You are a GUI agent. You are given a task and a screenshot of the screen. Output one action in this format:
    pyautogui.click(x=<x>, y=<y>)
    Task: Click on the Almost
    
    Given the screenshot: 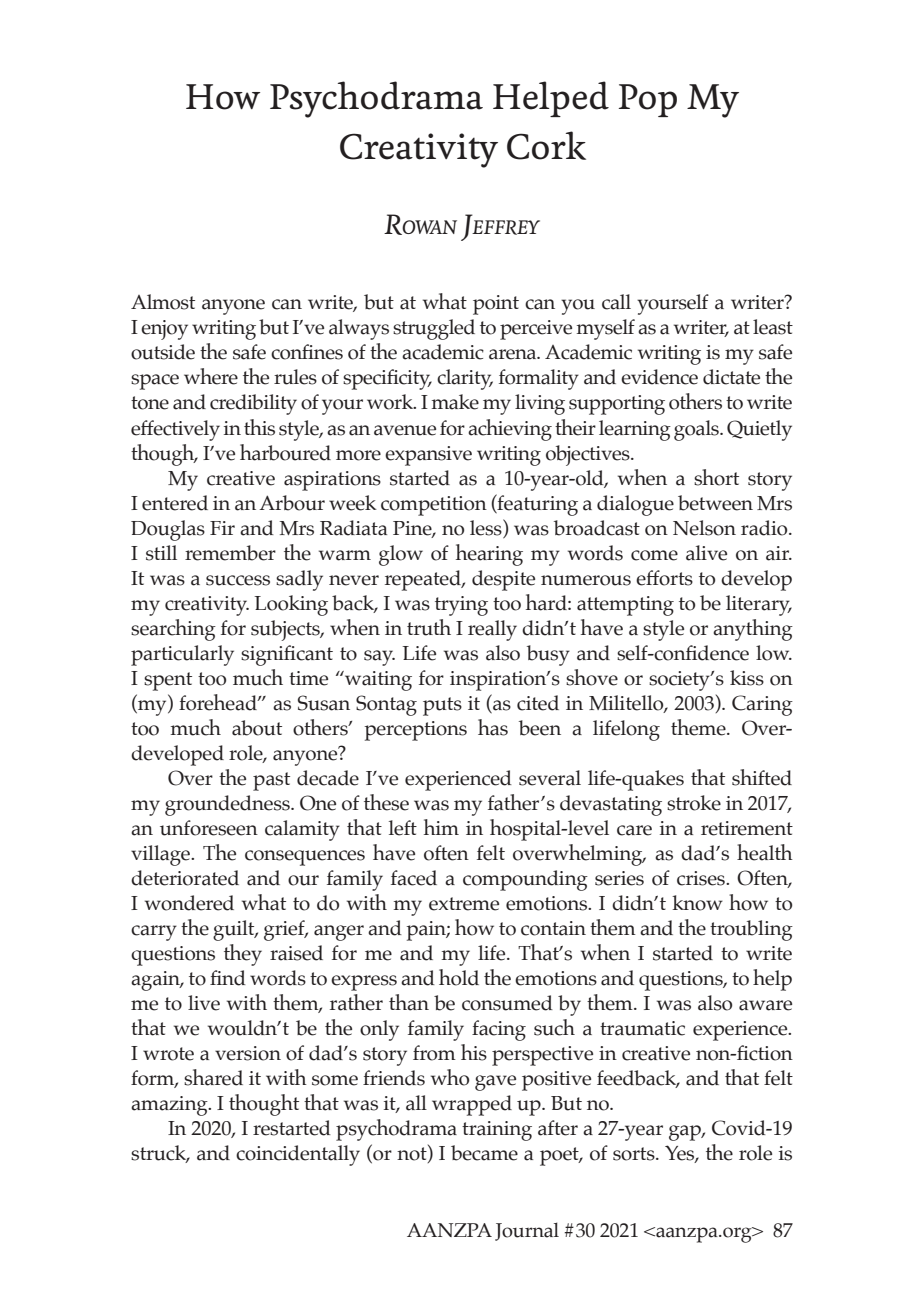 What is the action you would take?
    pyautogui.click(x=163, y=302)
